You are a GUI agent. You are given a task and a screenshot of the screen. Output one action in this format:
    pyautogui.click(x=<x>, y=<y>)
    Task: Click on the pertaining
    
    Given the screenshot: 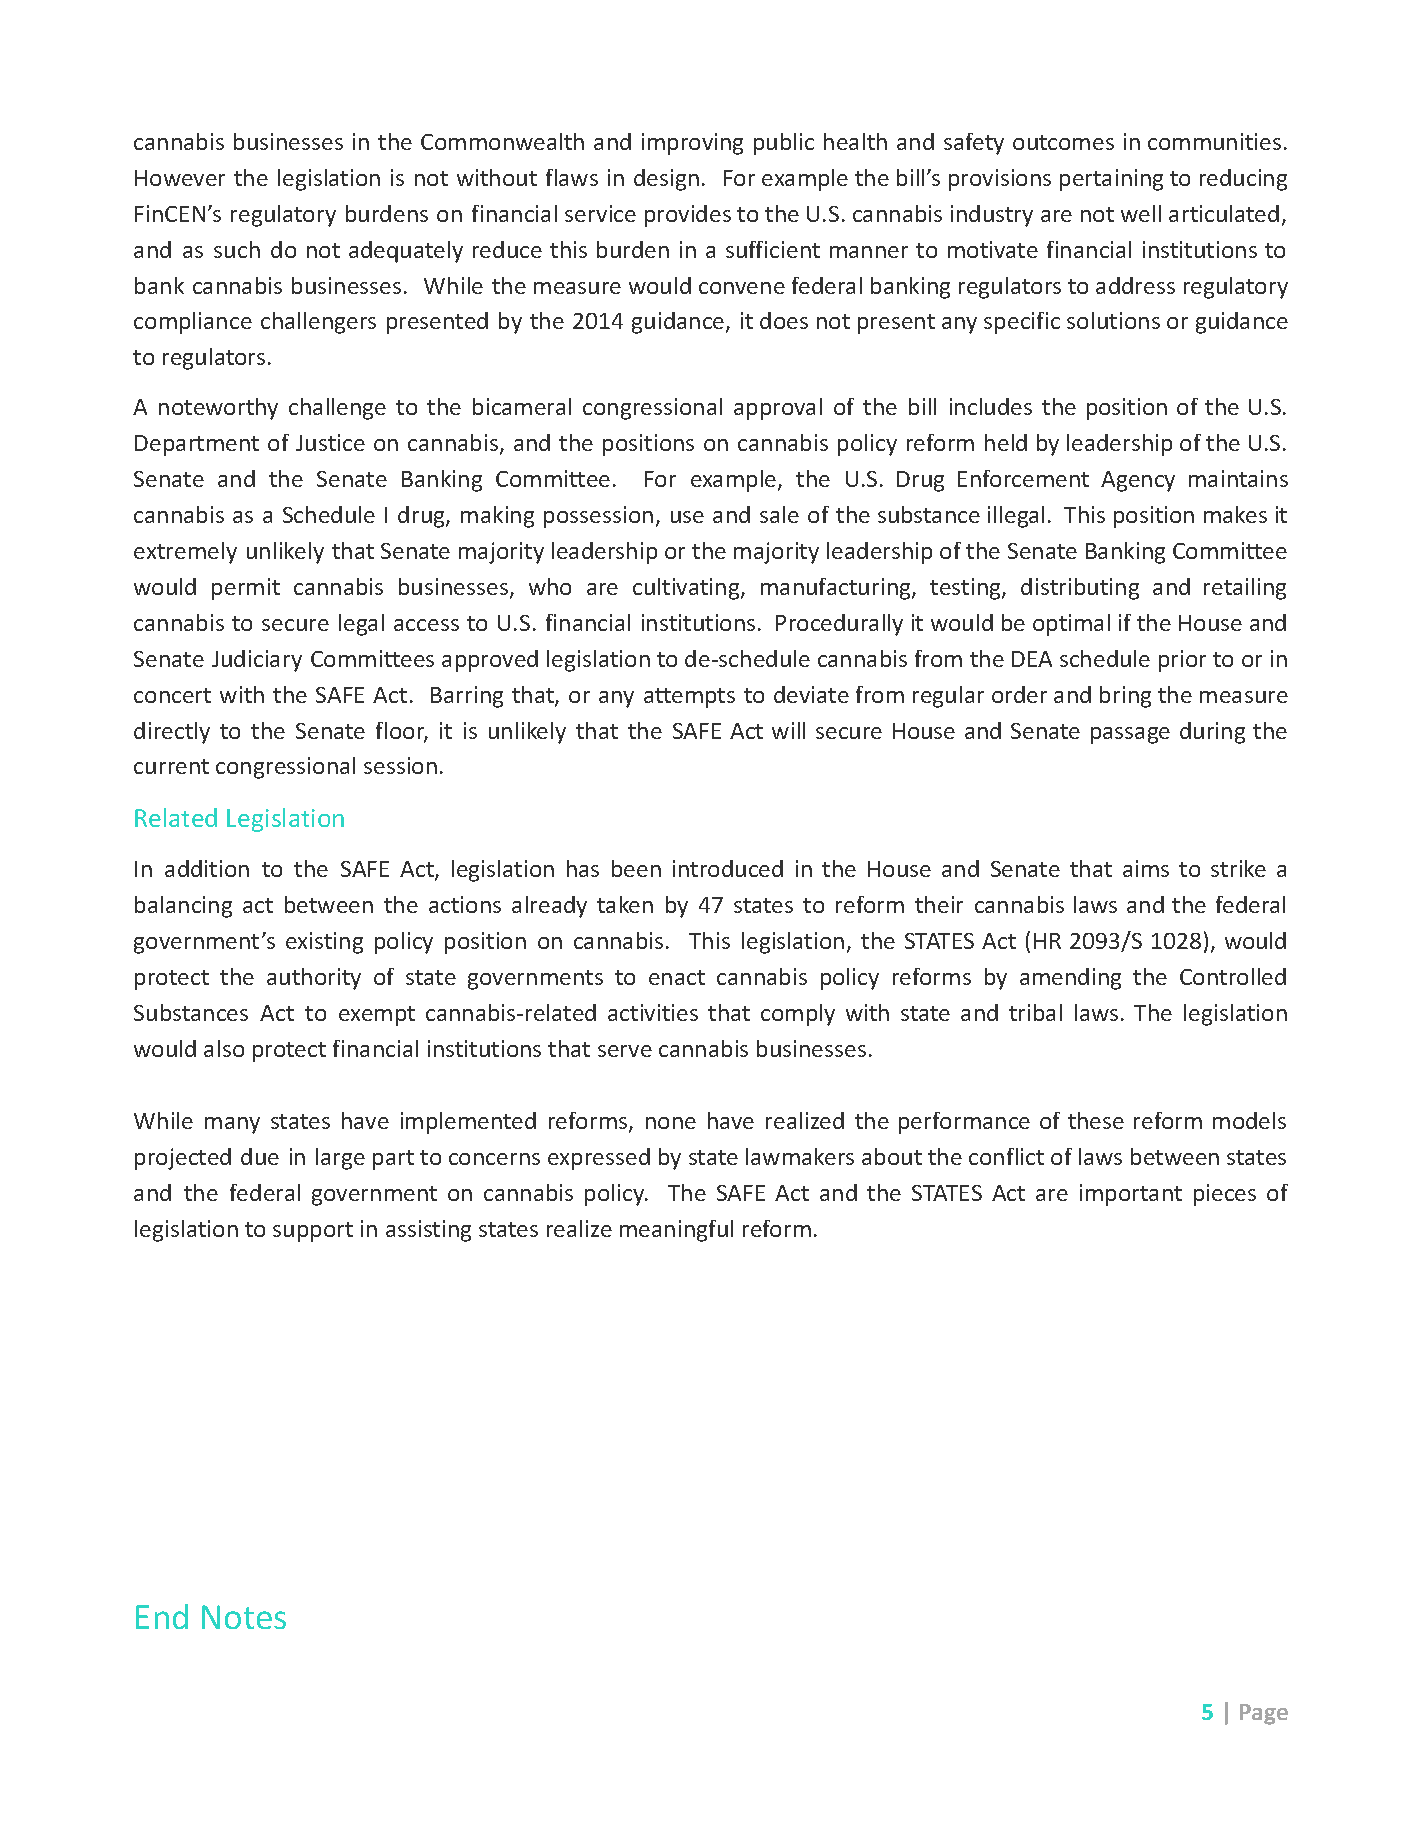 What is the action you would take?
    pyautogui.click(x=1111, y=180)
